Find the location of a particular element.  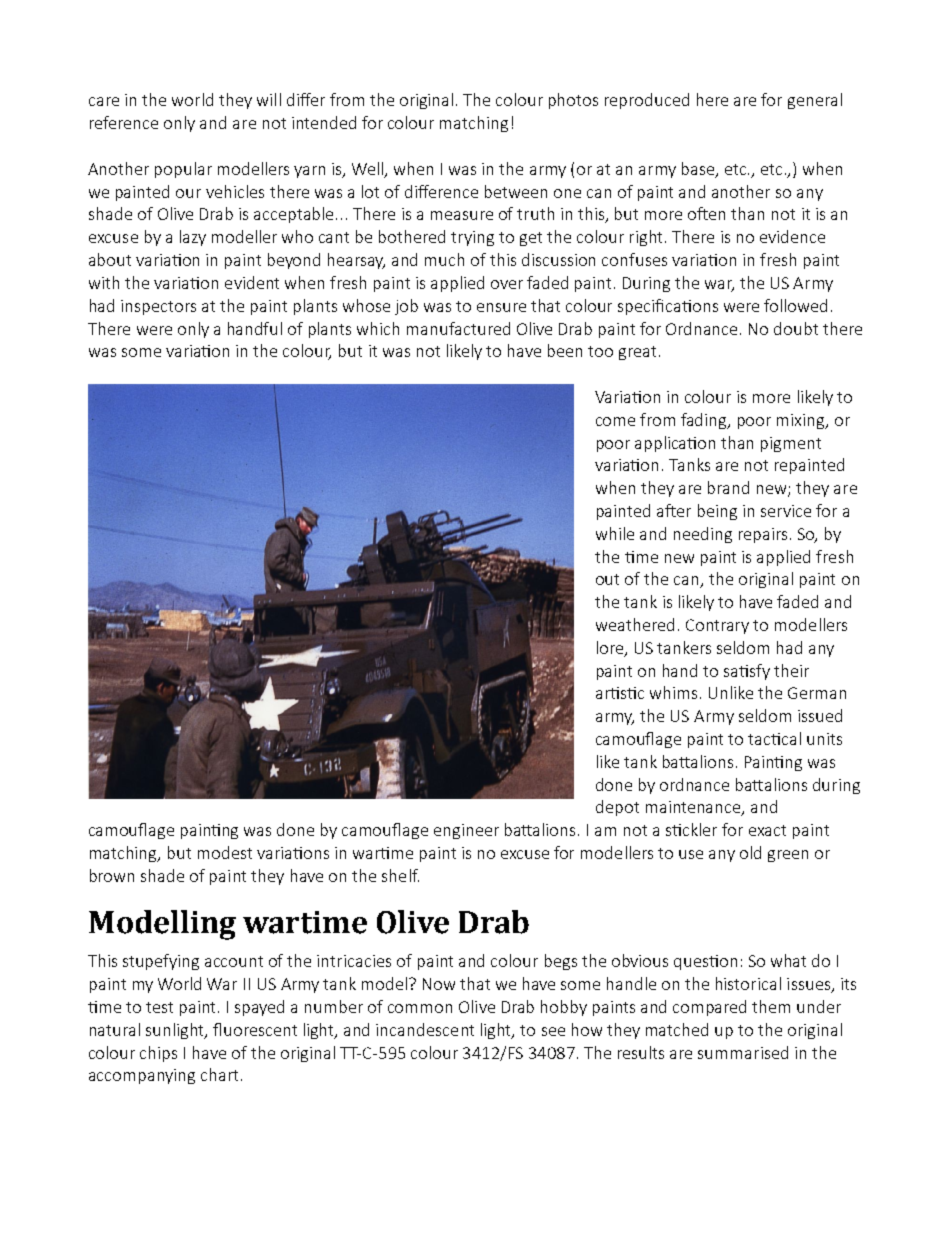

base is located at coordinates (699, 169).
